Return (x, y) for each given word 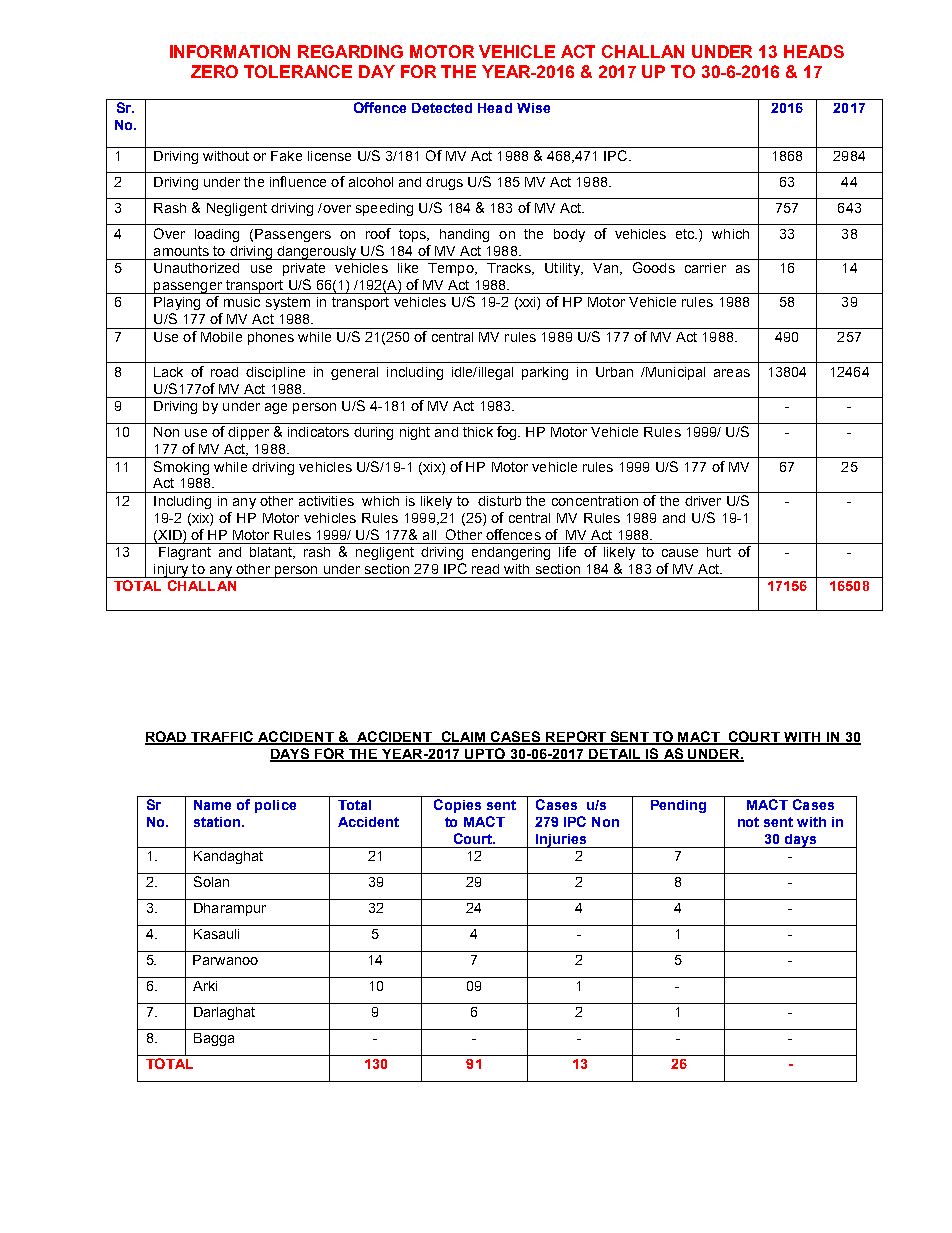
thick (478, 432)
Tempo (452, 269)
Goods (654, 267)
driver (703, 501)
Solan (211, 881)
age (276, 408)
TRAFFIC (223, 738)
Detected (442, 108)
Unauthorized (196, 268)
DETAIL (615, 755)
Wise (533, 108)
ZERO (214, 71)
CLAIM (463, 738)
